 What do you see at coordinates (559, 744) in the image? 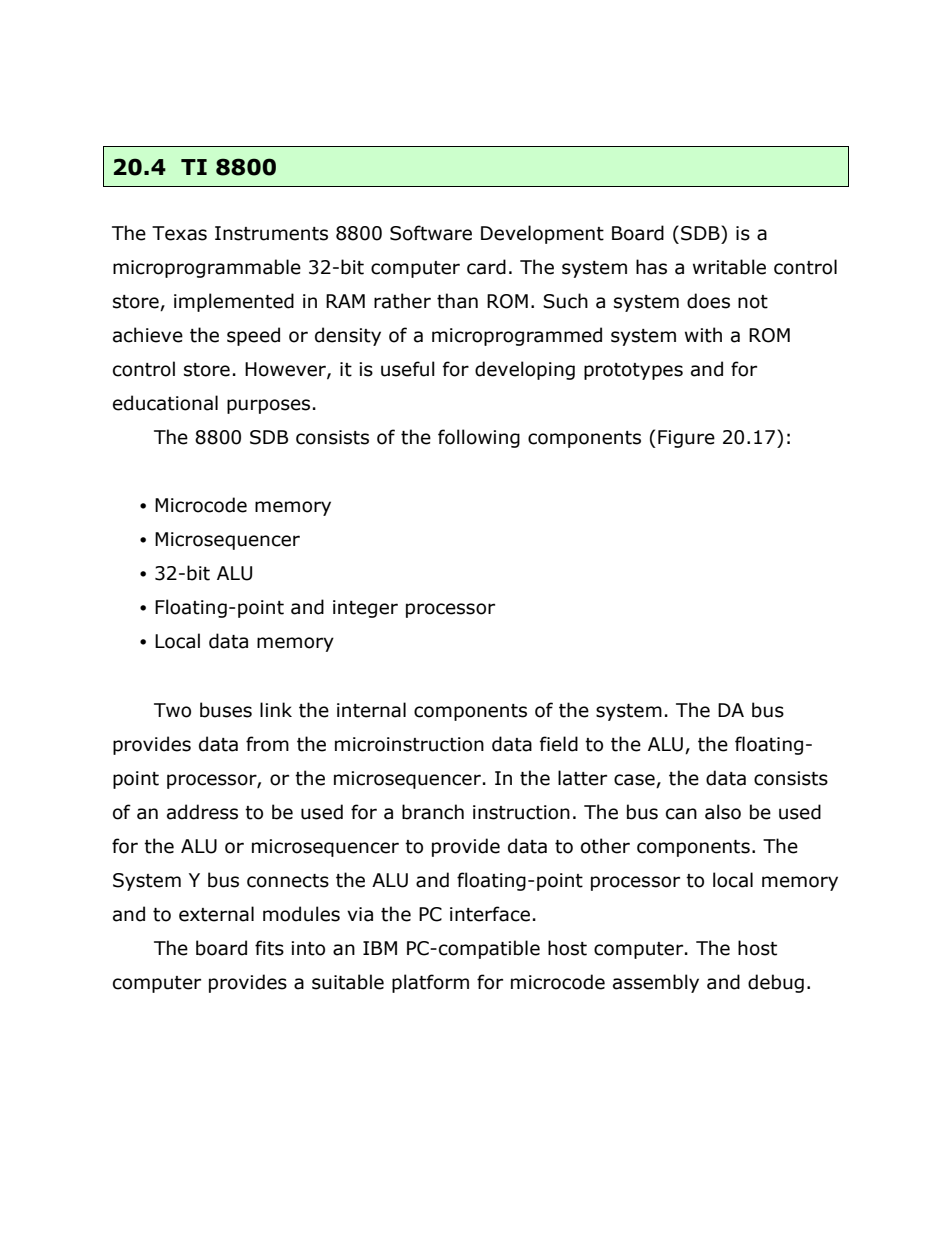
I see `field` at bounding box center [559, 744].
